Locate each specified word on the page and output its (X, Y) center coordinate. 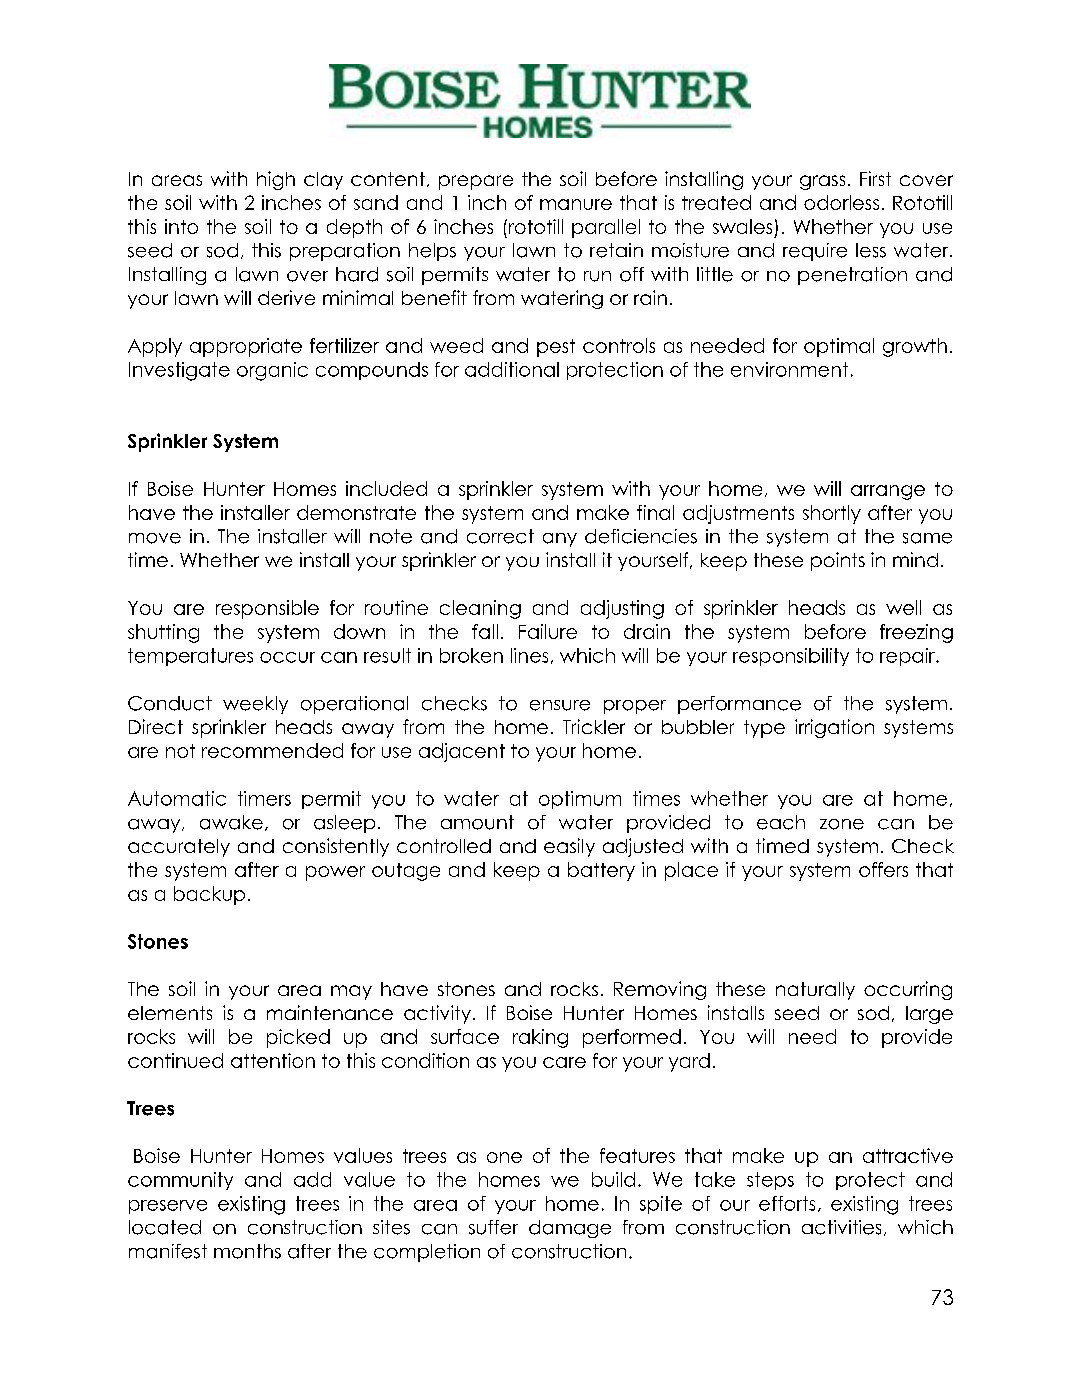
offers (883, 869)
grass (822, 182)
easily (569, 847)
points (838, 561)
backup (209, 895)
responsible (267, 609)
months (247, 1251)
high (276, 180)
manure (576, 204)
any (560, 540)
